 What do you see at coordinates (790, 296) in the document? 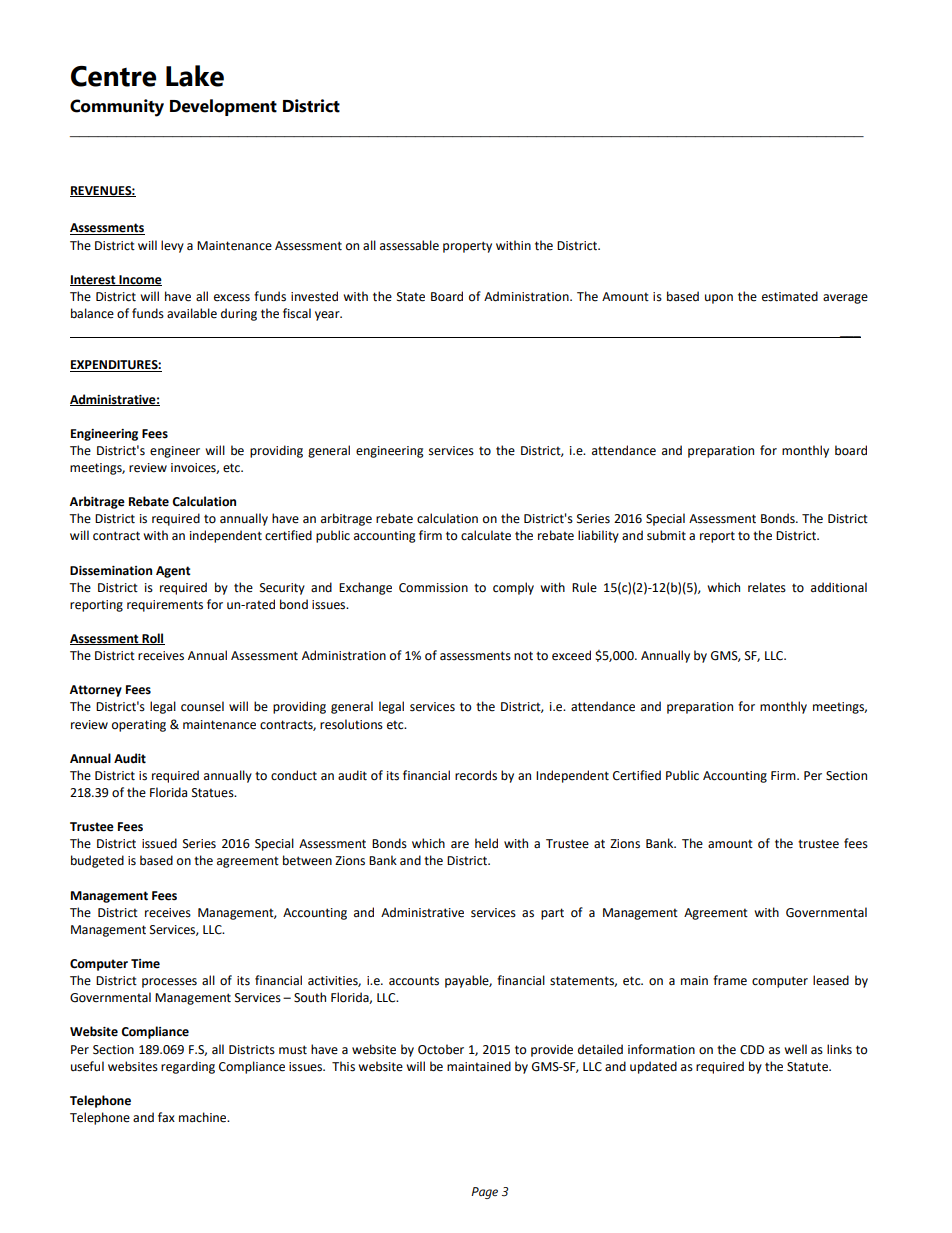
I see `estimated` at bounding box center [790, 296].
